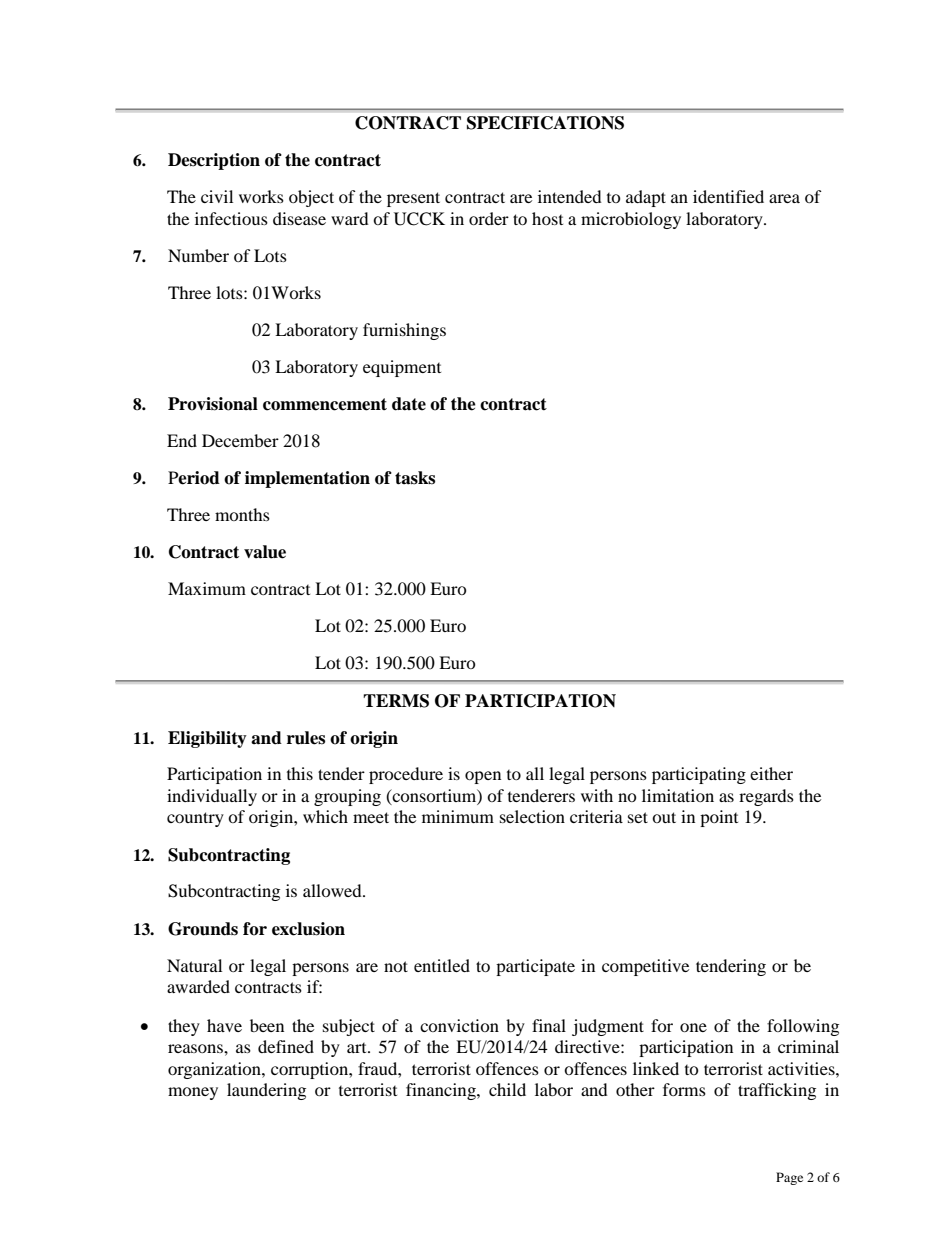 The height and width of the page is (1233, 952). Describe the element at coordinates (728, 196) in the page. I see `identified` at that location.
